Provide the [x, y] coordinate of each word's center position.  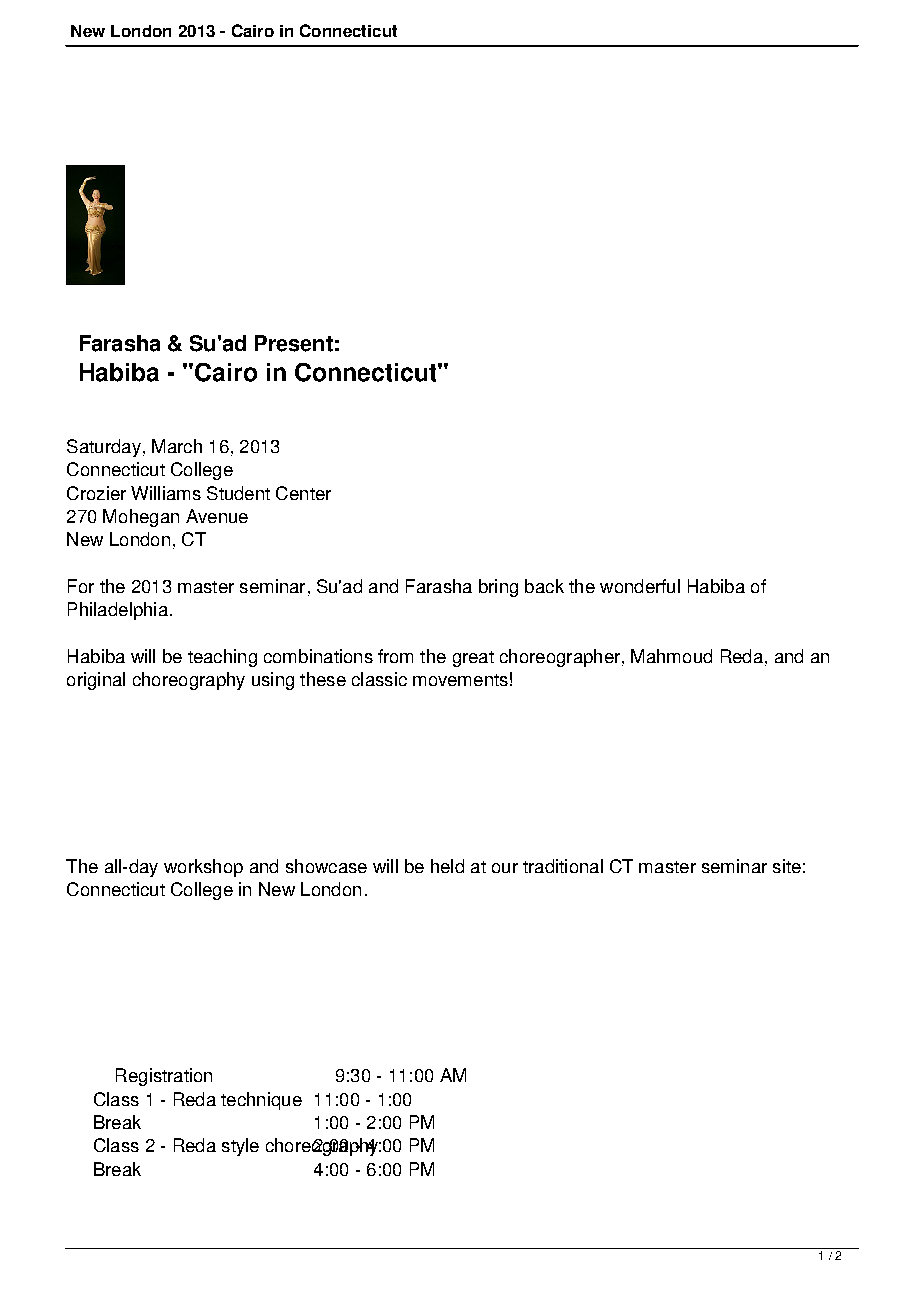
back [544, 586]
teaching [222, 658]
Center [303, 493]
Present [294, 343]
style [240, 1147]
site [787, 866]
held [447, 866]
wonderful [640, 586]
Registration [164, 1077]
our [505, 868]
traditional [563, 866]
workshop [203, 868]
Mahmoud [671, 656]
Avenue [217, 516]
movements [460, 680]
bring [498, 588]
